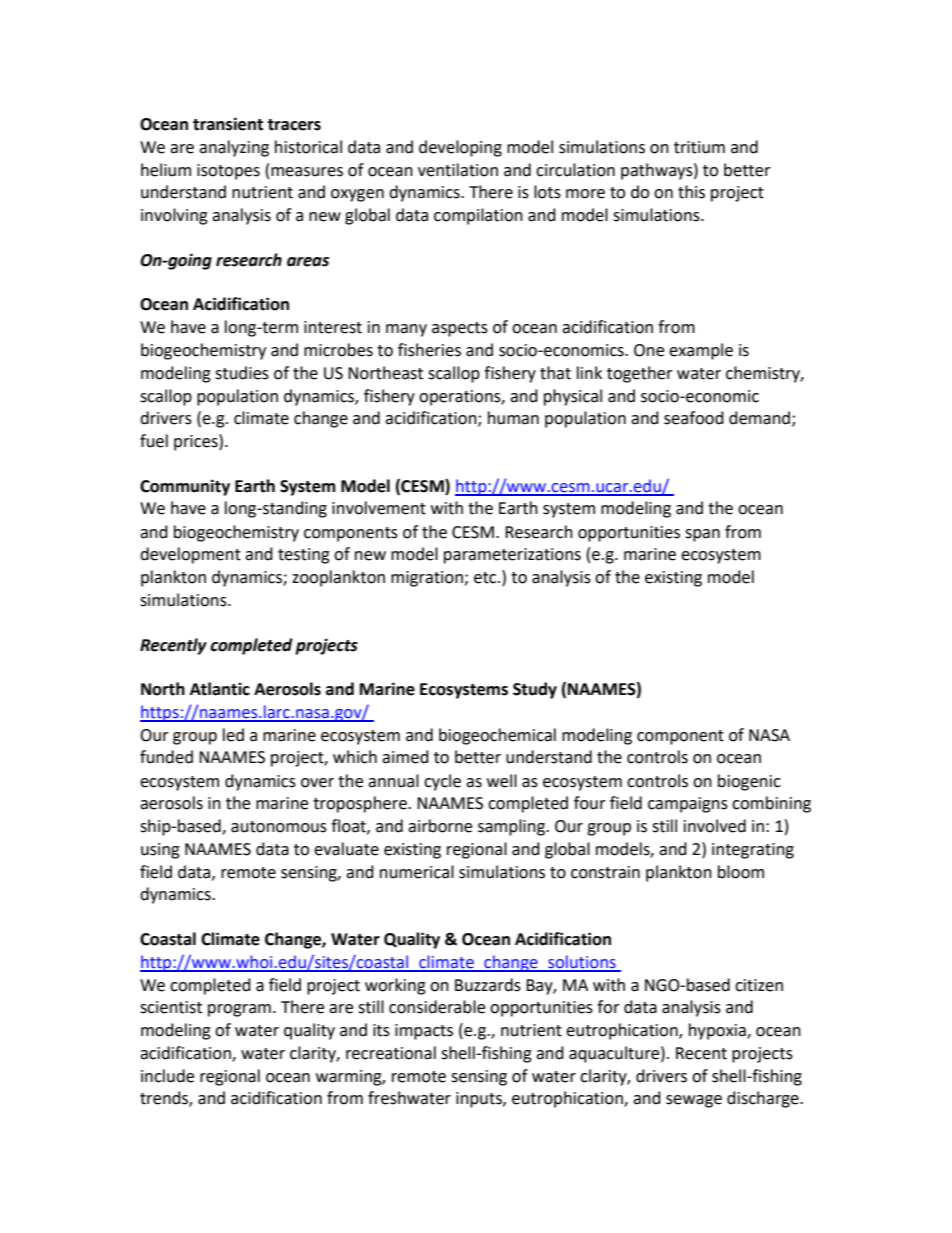  Describe the element at coordinates (234, 148) in the document. I see `analyzing` at that location.
